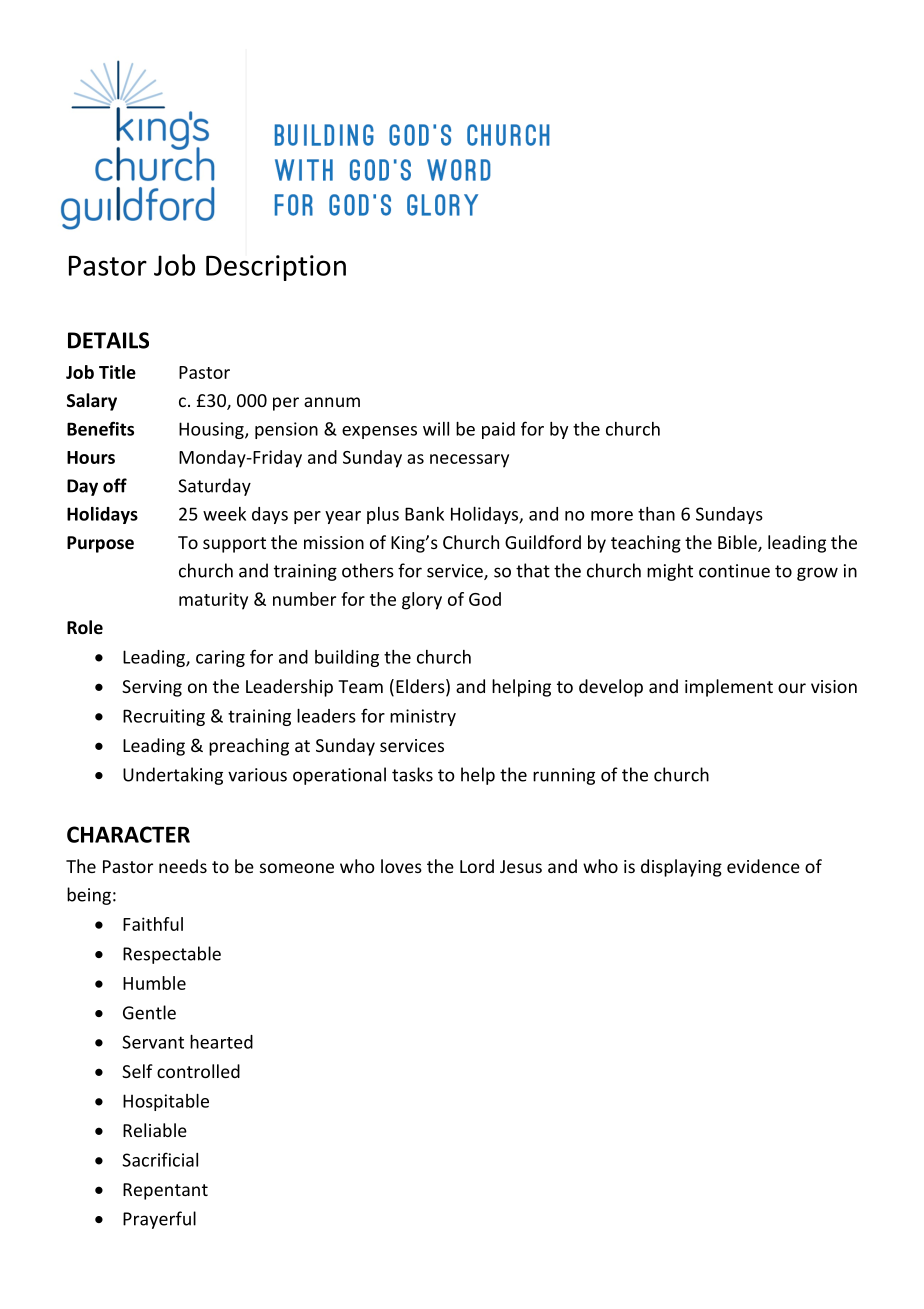 Image resolution: width=924 pixels, height=1309 pixels. Describe the element at coordinates (763, 866) in the screenshot. I see `evidence` at that location.
